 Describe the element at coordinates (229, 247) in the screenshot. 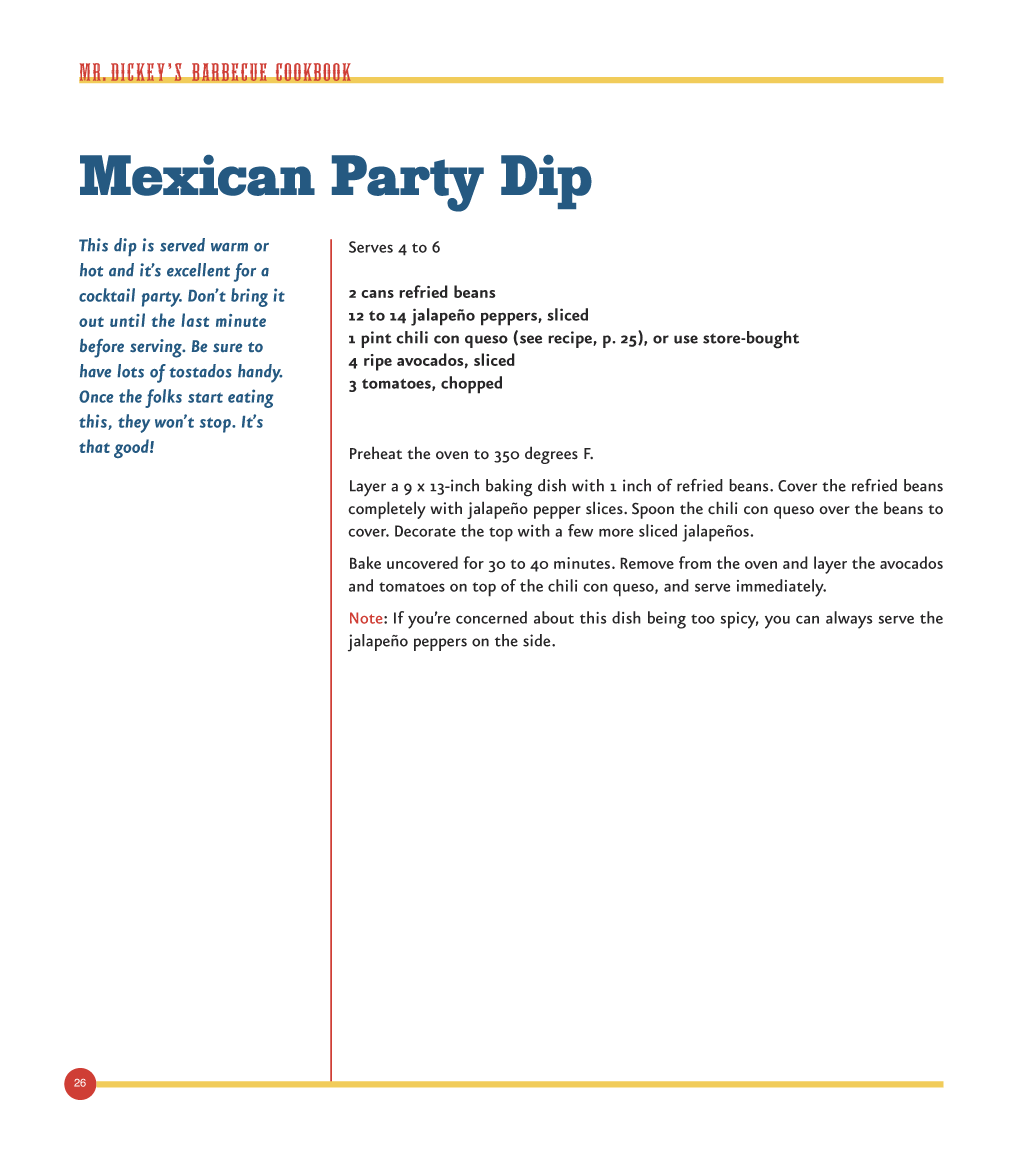

I see `warm` at that location.
